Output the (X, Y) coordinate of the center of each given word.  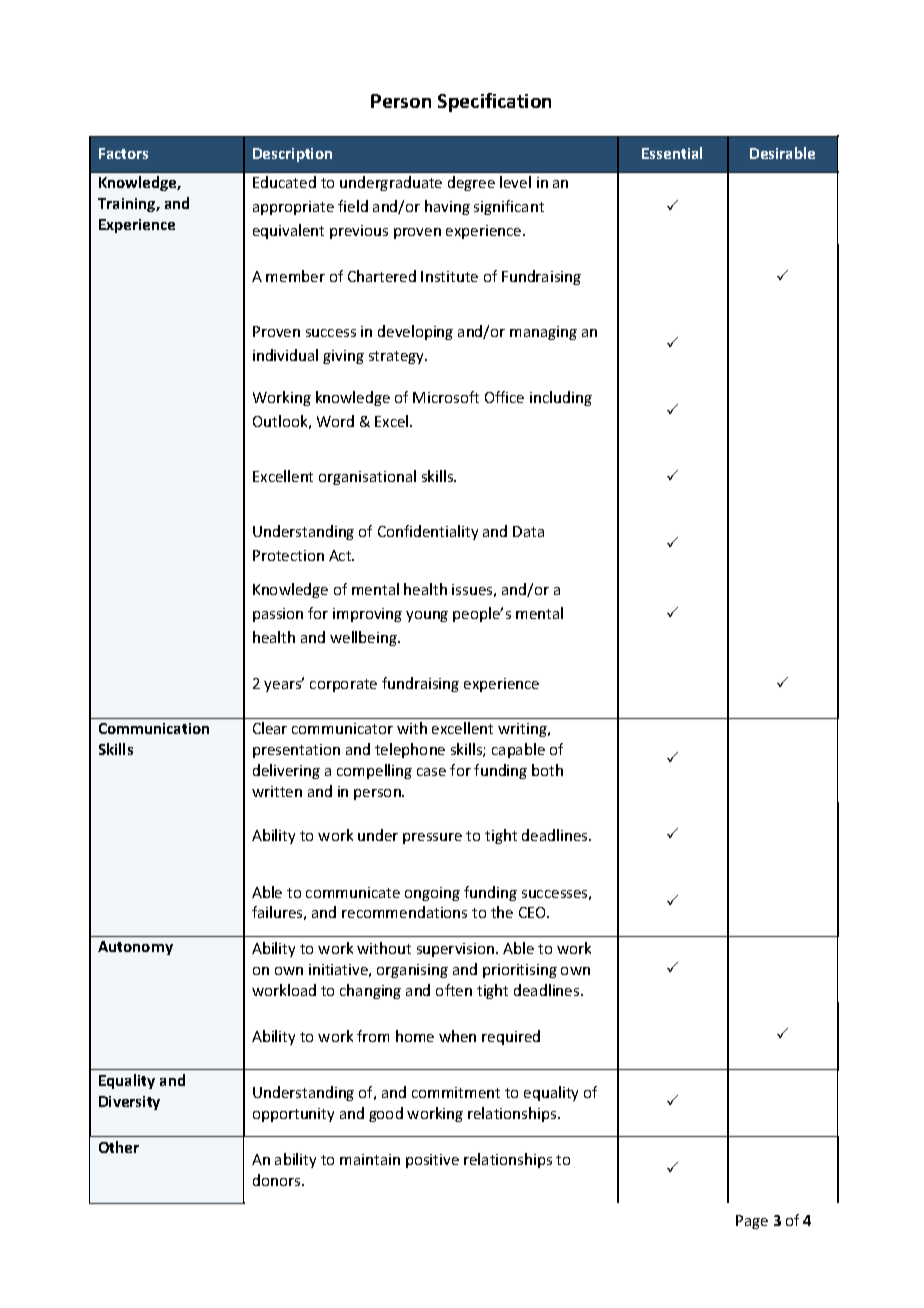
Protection (288, 555)
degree (471, 183)
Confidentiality (428, 532)
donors (278, 1180)
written (277, 791)
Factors (123, 153)
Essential (672, 153)
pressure (432, 838)
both (547, 770)
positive (432, 1161)
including (561, 398)
